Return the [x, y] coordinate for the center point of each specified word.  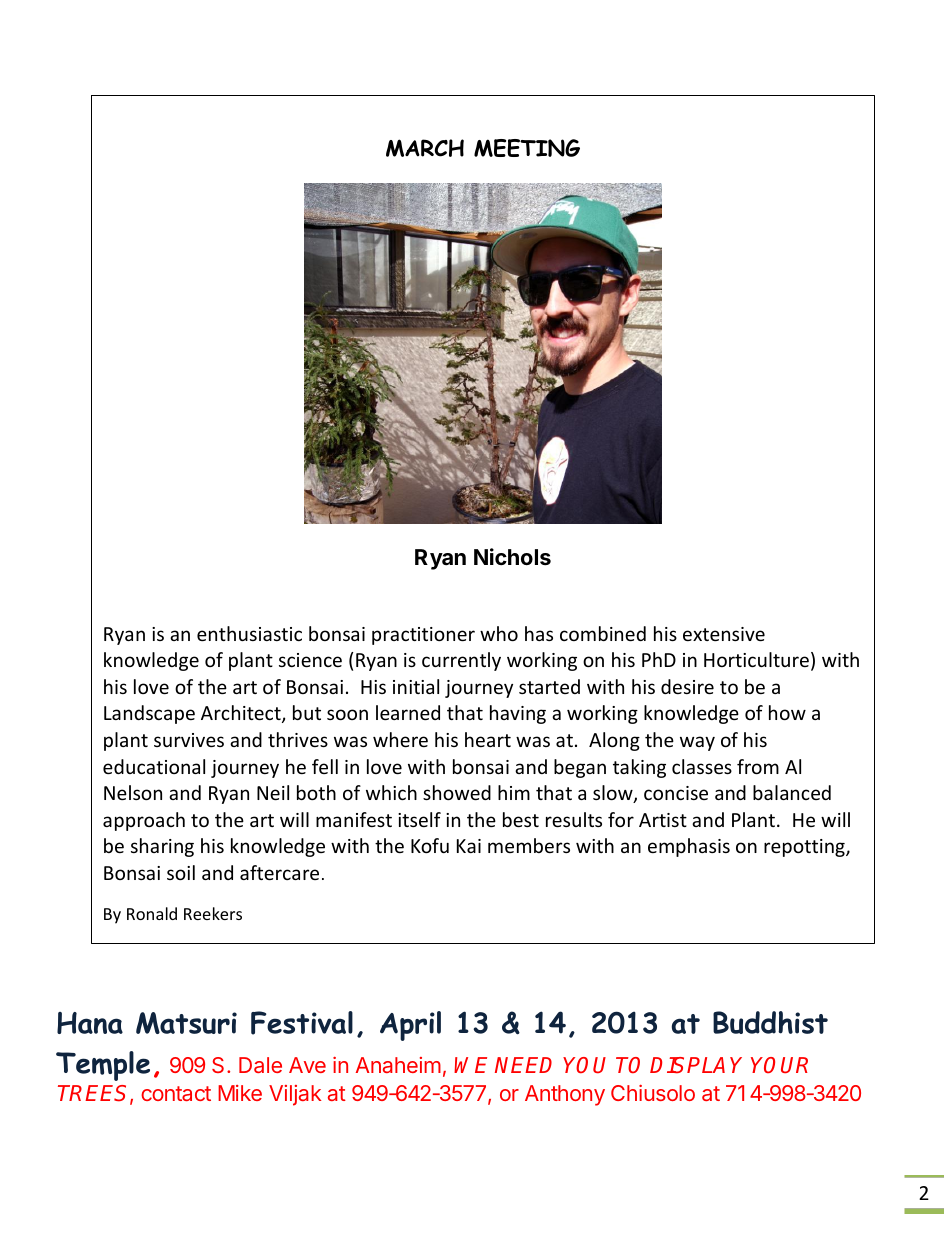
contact [176, 1093]
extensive [724, 634]
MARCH [425, 148]
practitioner [423, 636]
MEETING [527, 148]
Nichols [512, 557]
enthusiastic [249, 633]
